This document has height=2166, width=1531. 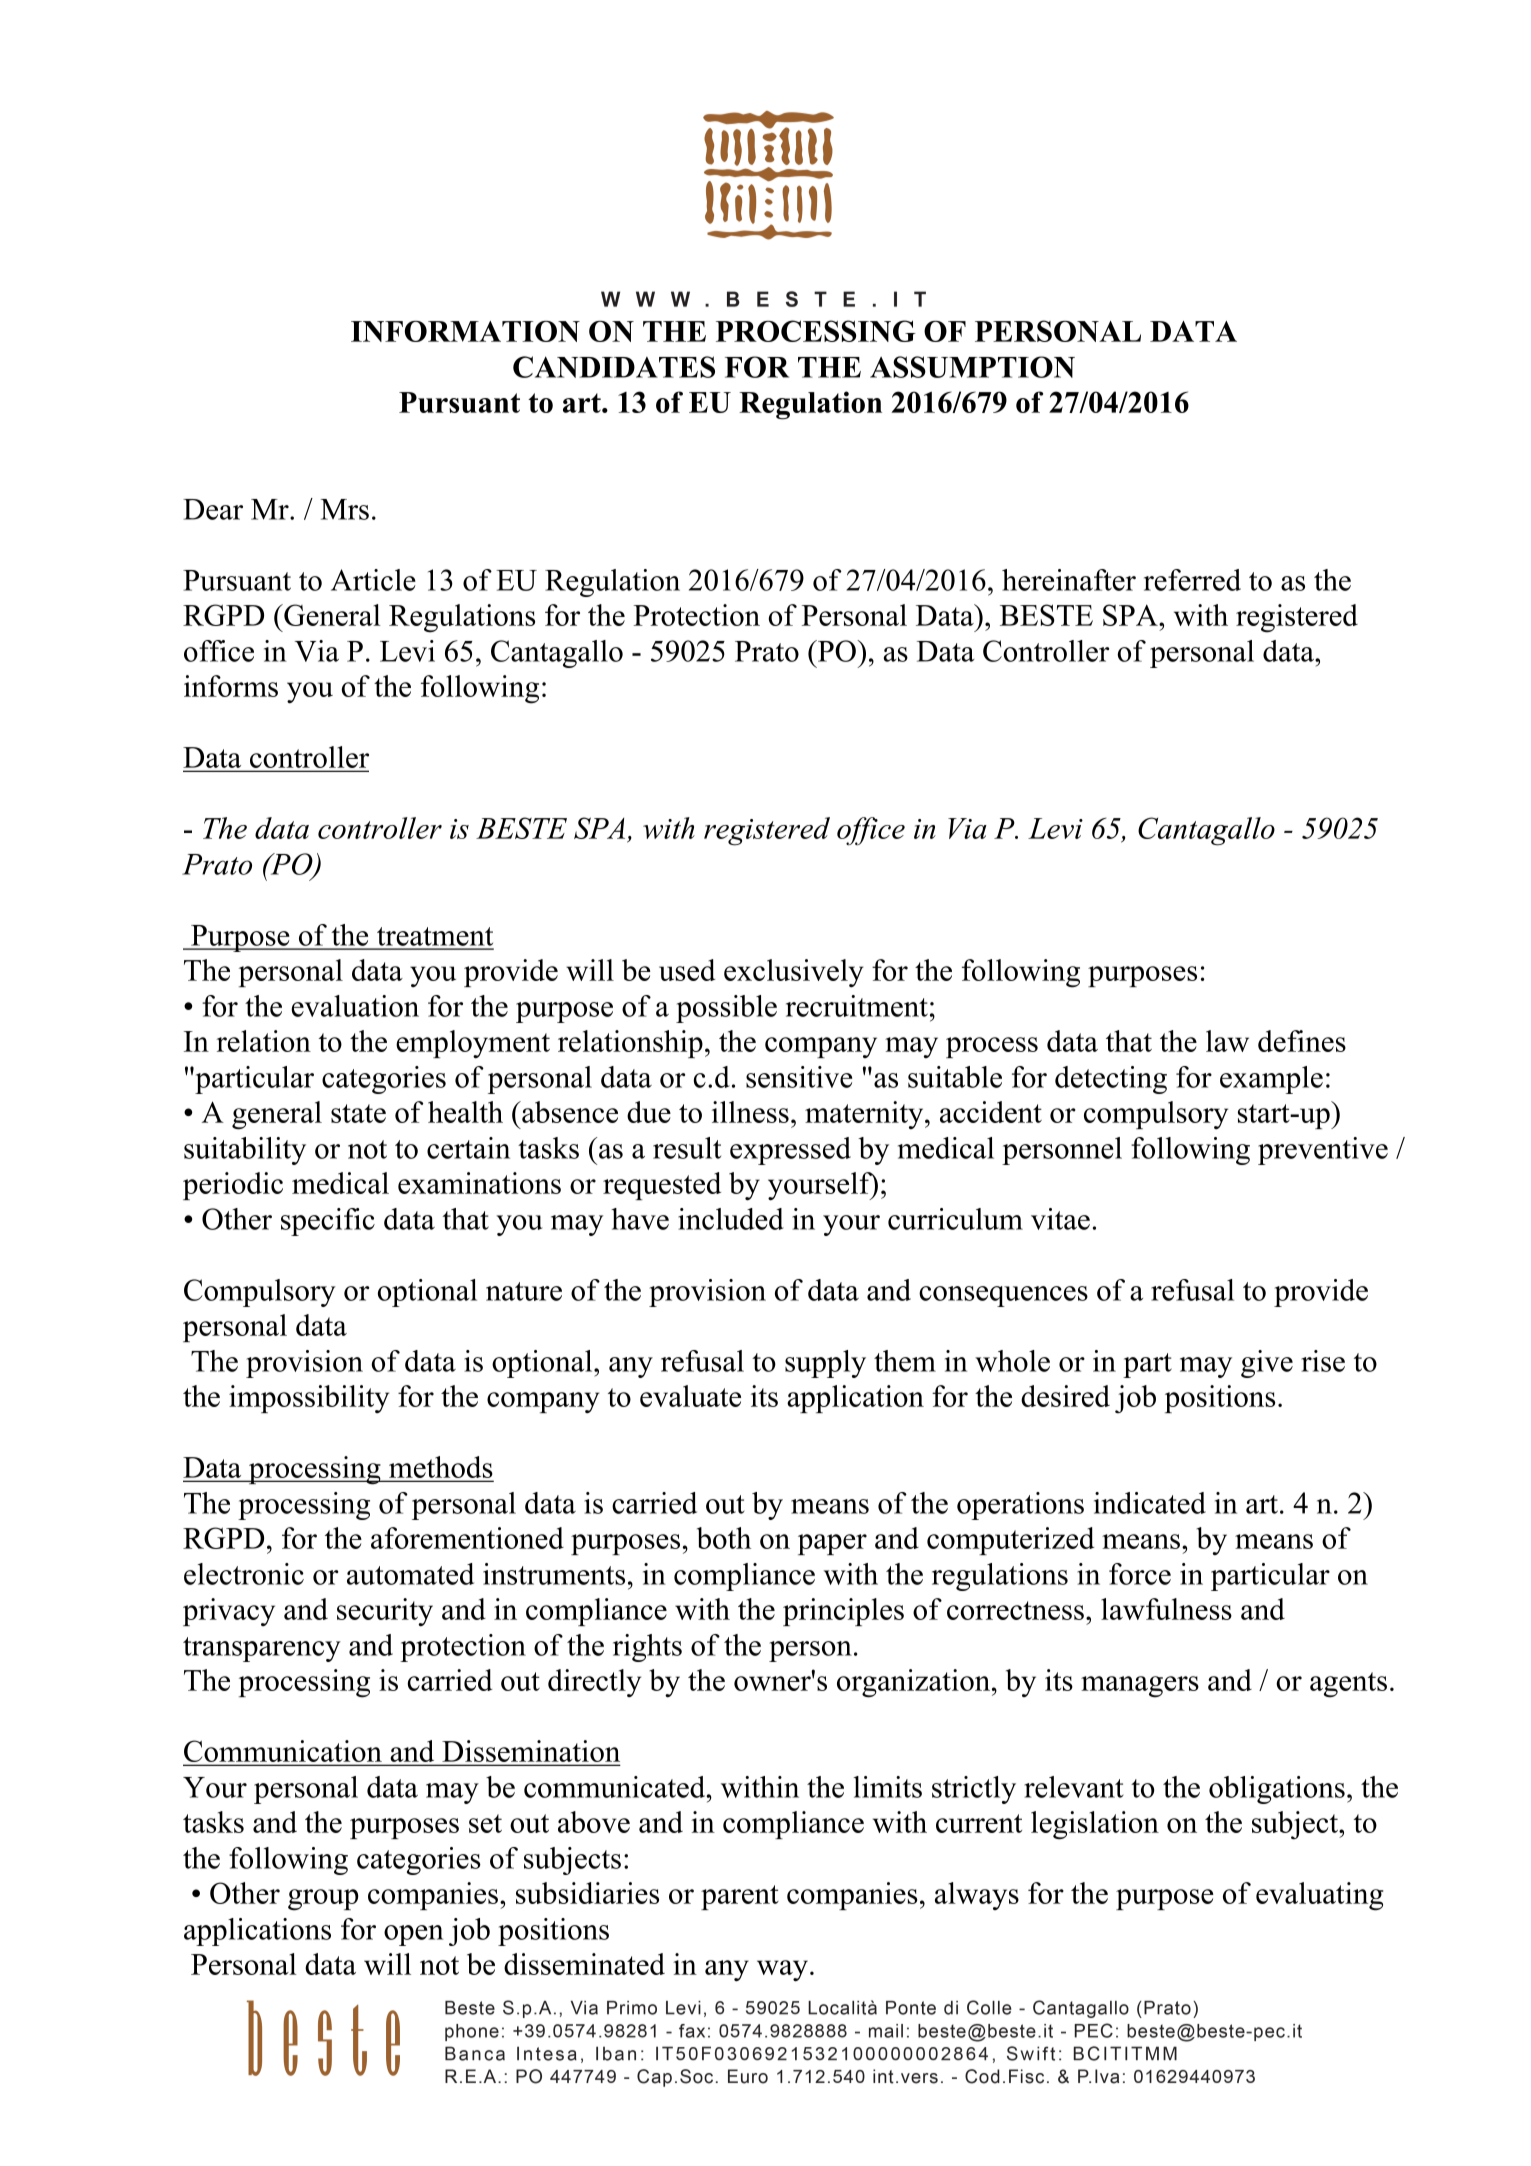 I want to click on informs, so click(x=231, y=686).
